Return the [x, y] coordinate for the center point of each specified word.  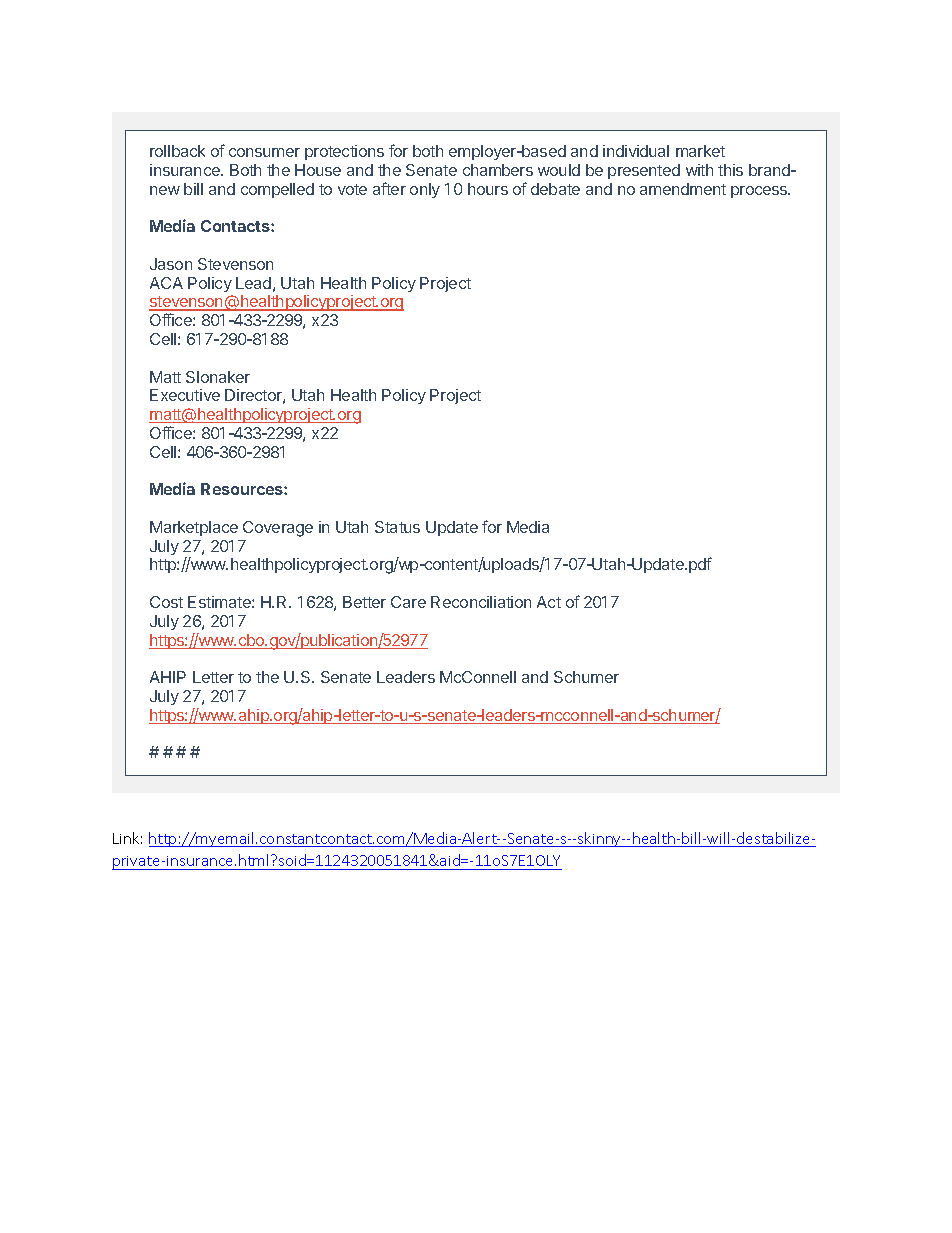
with [699, 170]
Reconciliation [481, 602]
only [425, 190]
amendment [683, 189]
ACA [166, 283]
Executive [185, 395]
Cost [166, 602]
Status [397, 527]
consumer [264, 152]
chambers [498, 170]
